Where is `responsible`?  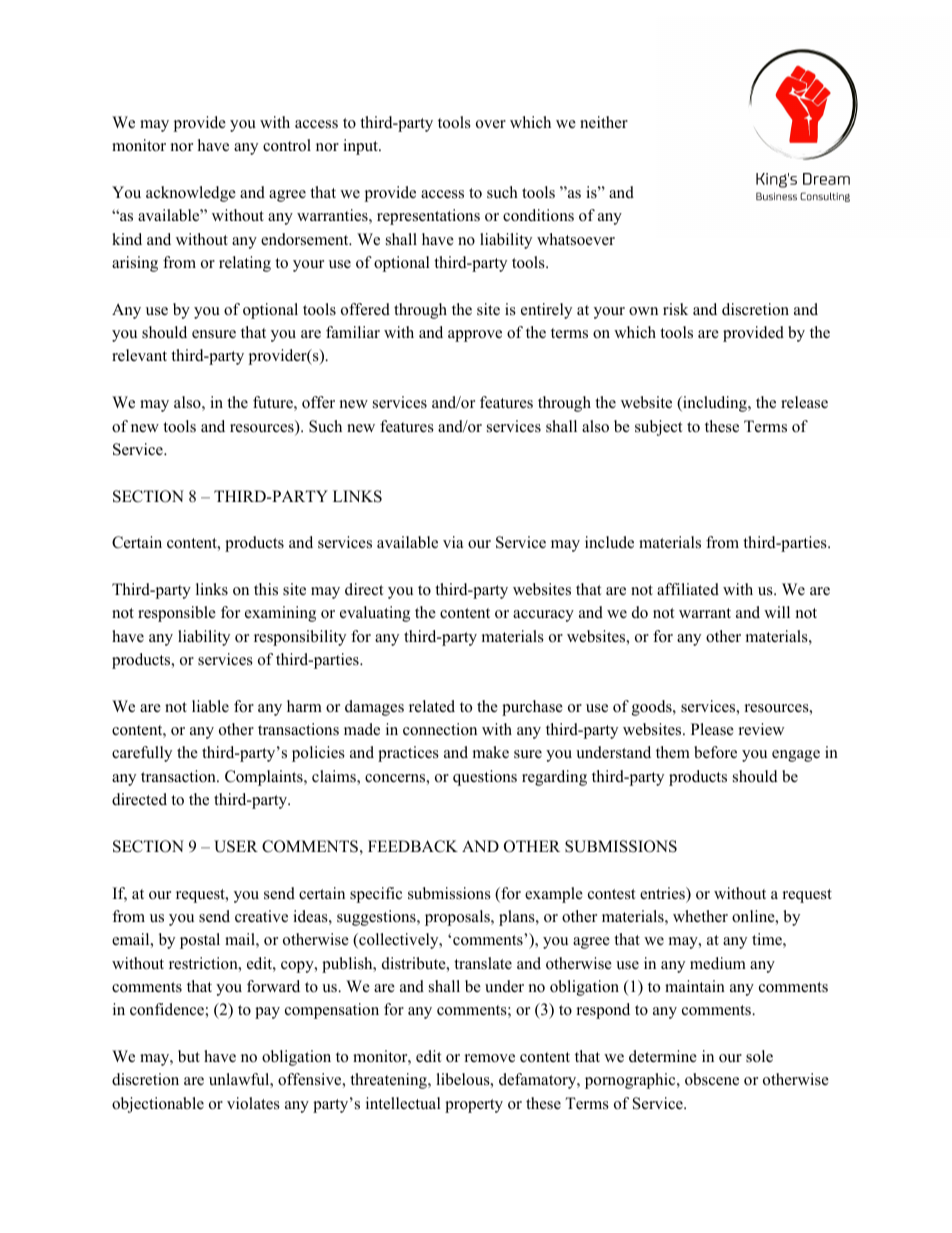
responsible is located at coordinates (177, 614).
